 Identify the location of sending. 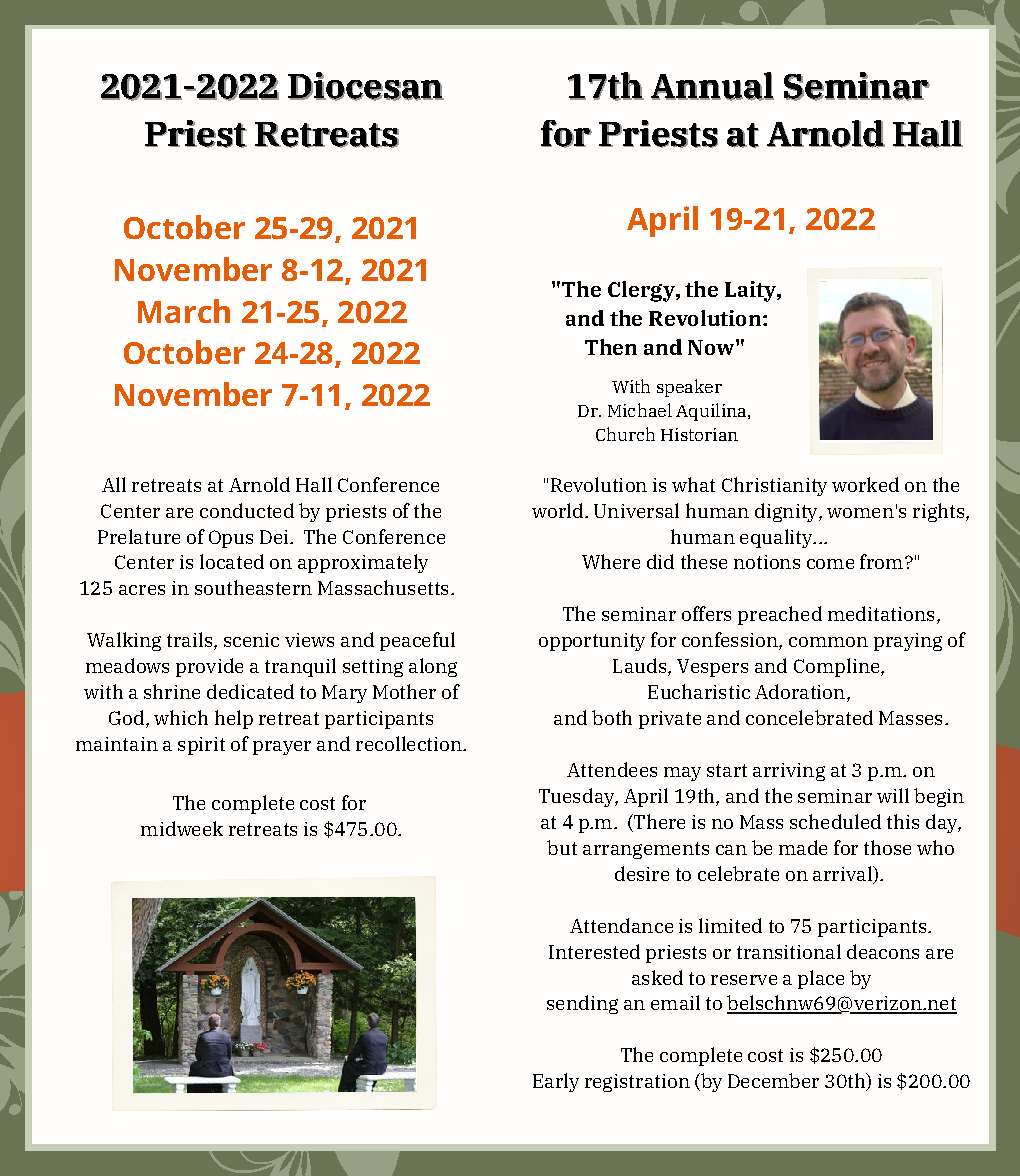
(582, 1004).
